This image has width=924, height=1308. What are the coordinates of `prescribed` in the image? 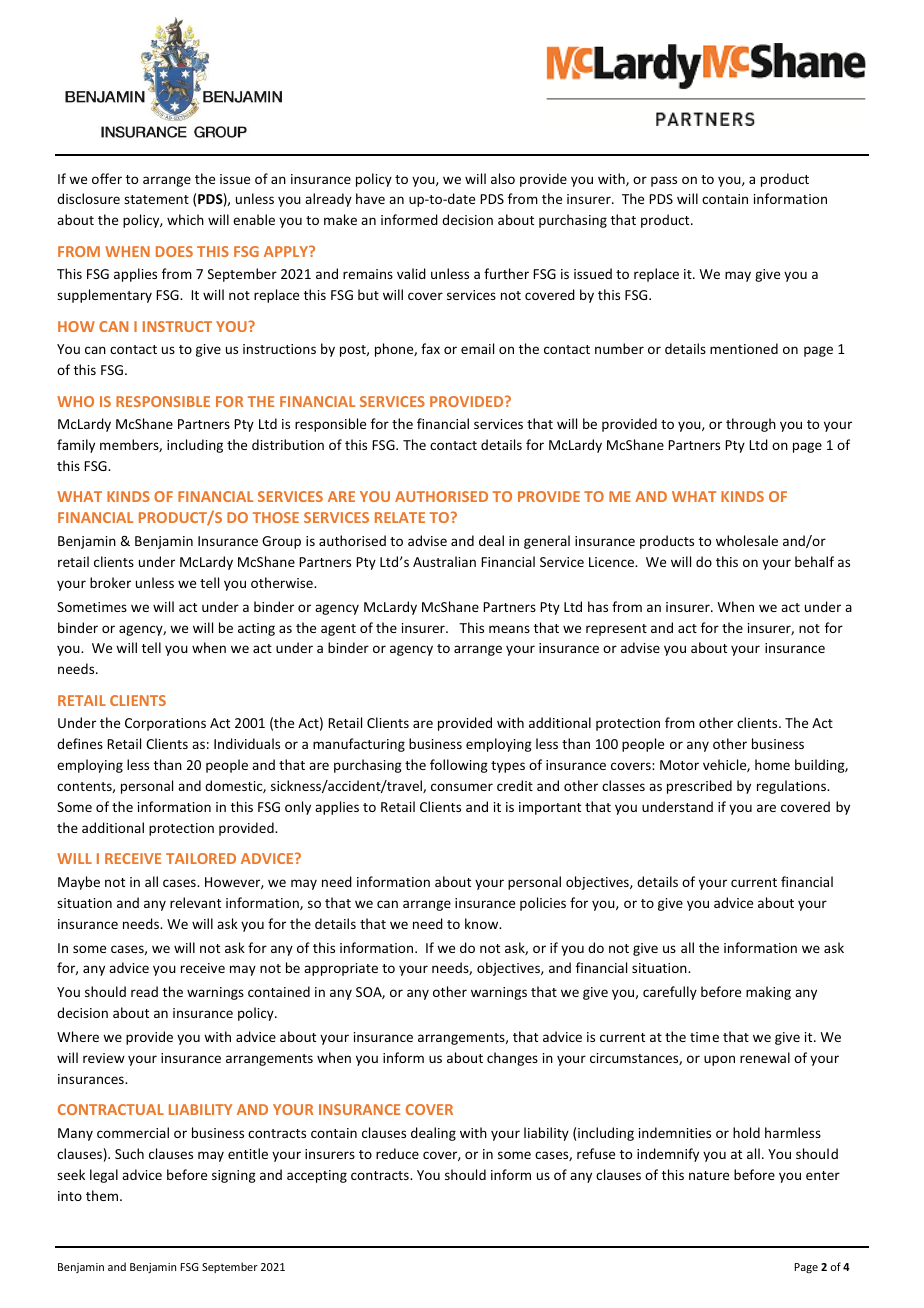 It's located at (699, 787).
